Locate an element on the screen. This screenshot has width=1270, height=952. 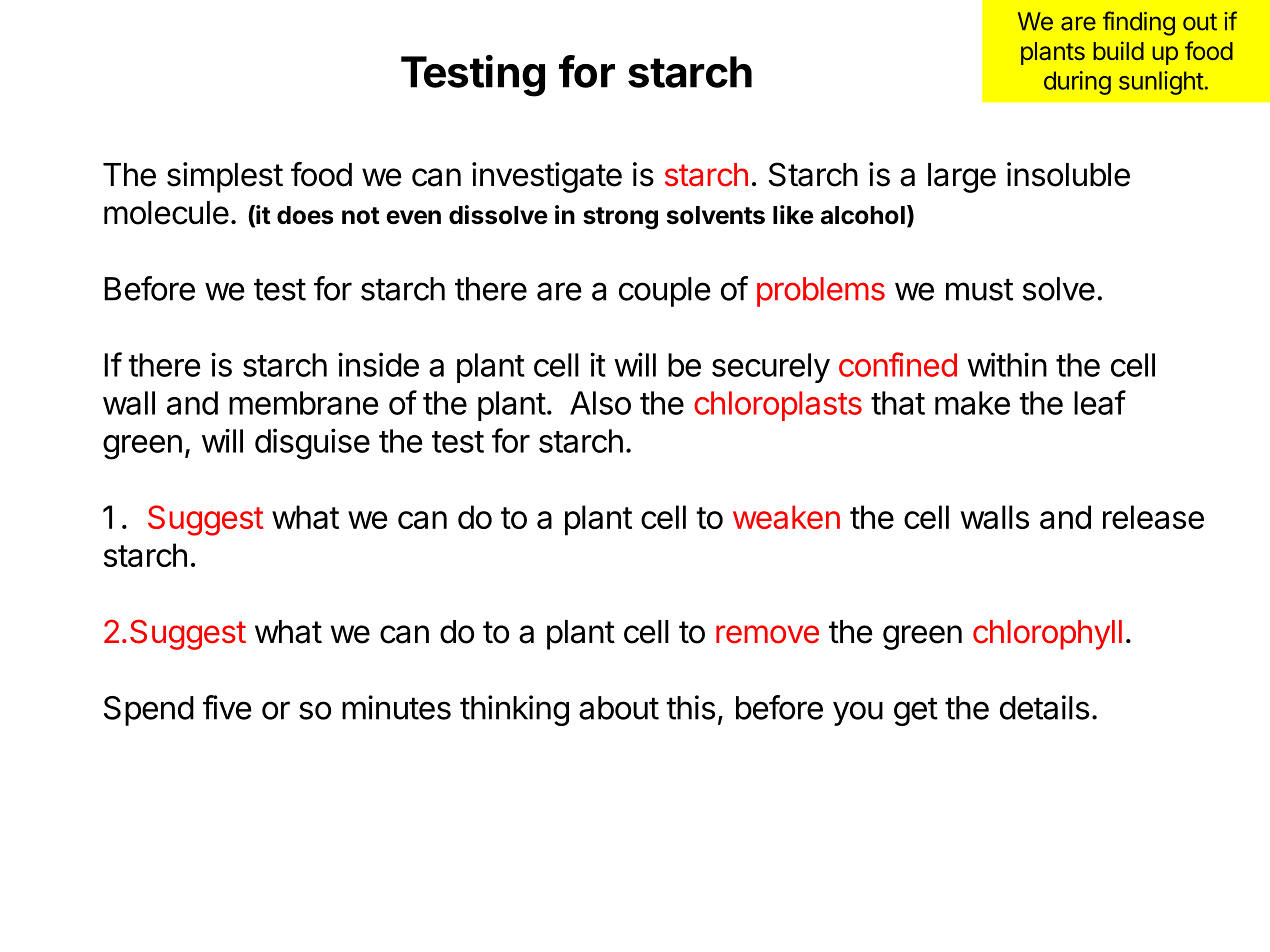
couple is located at coordinates (665, 292).
